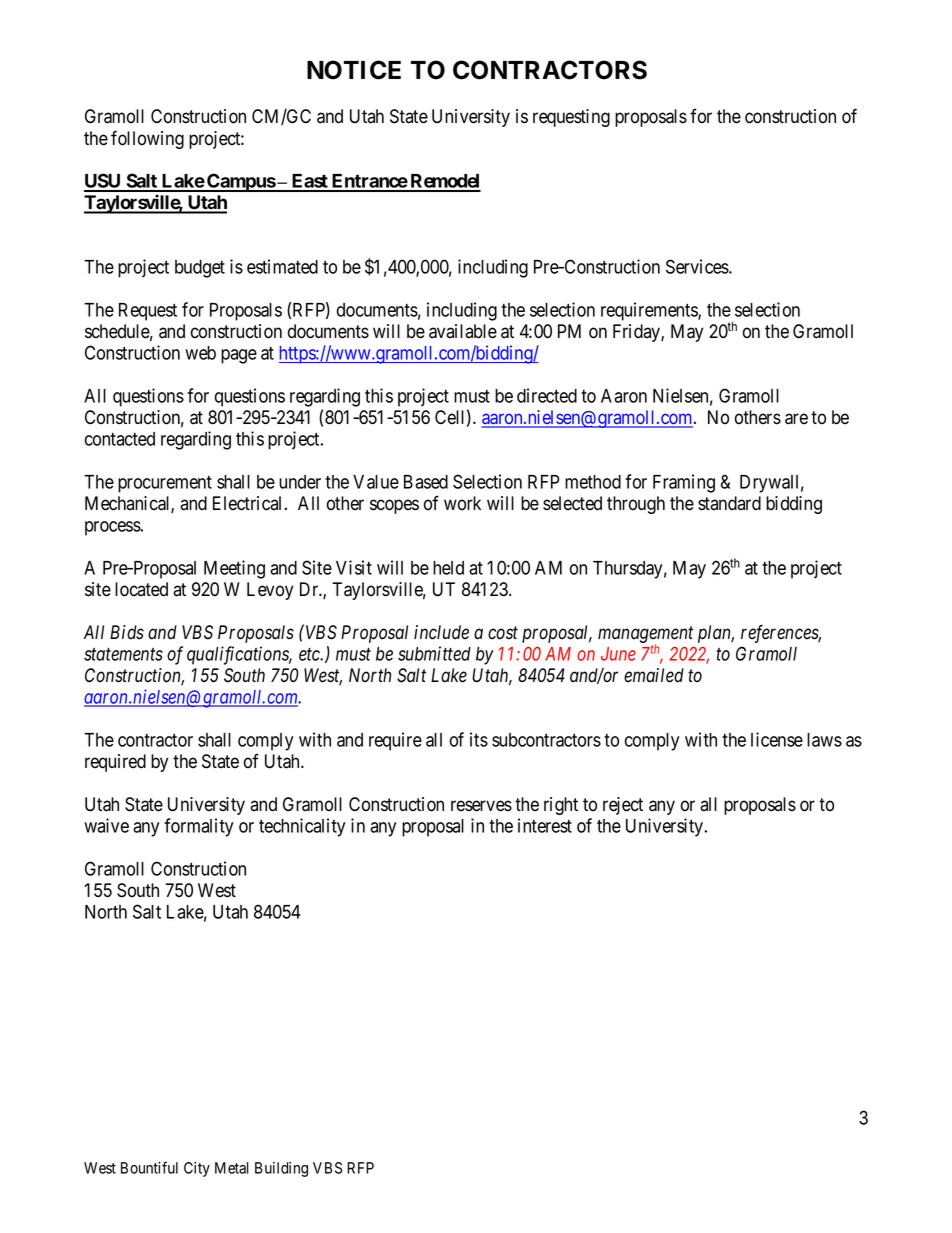 This image has height=1233, width=952. I want to click on NOTICE, so click(354, 70).
